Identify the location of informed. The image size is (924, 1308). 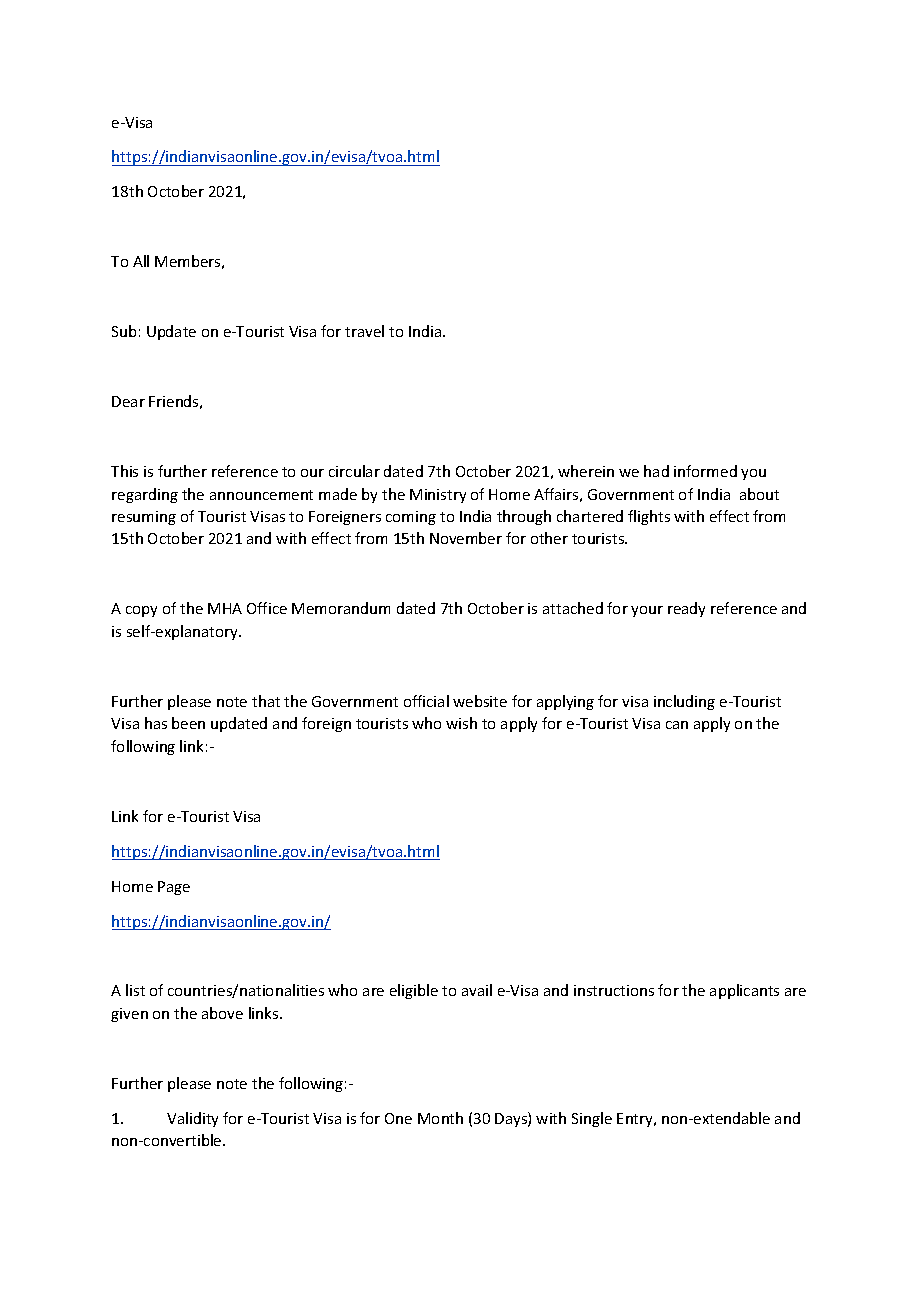
(705, 471).
